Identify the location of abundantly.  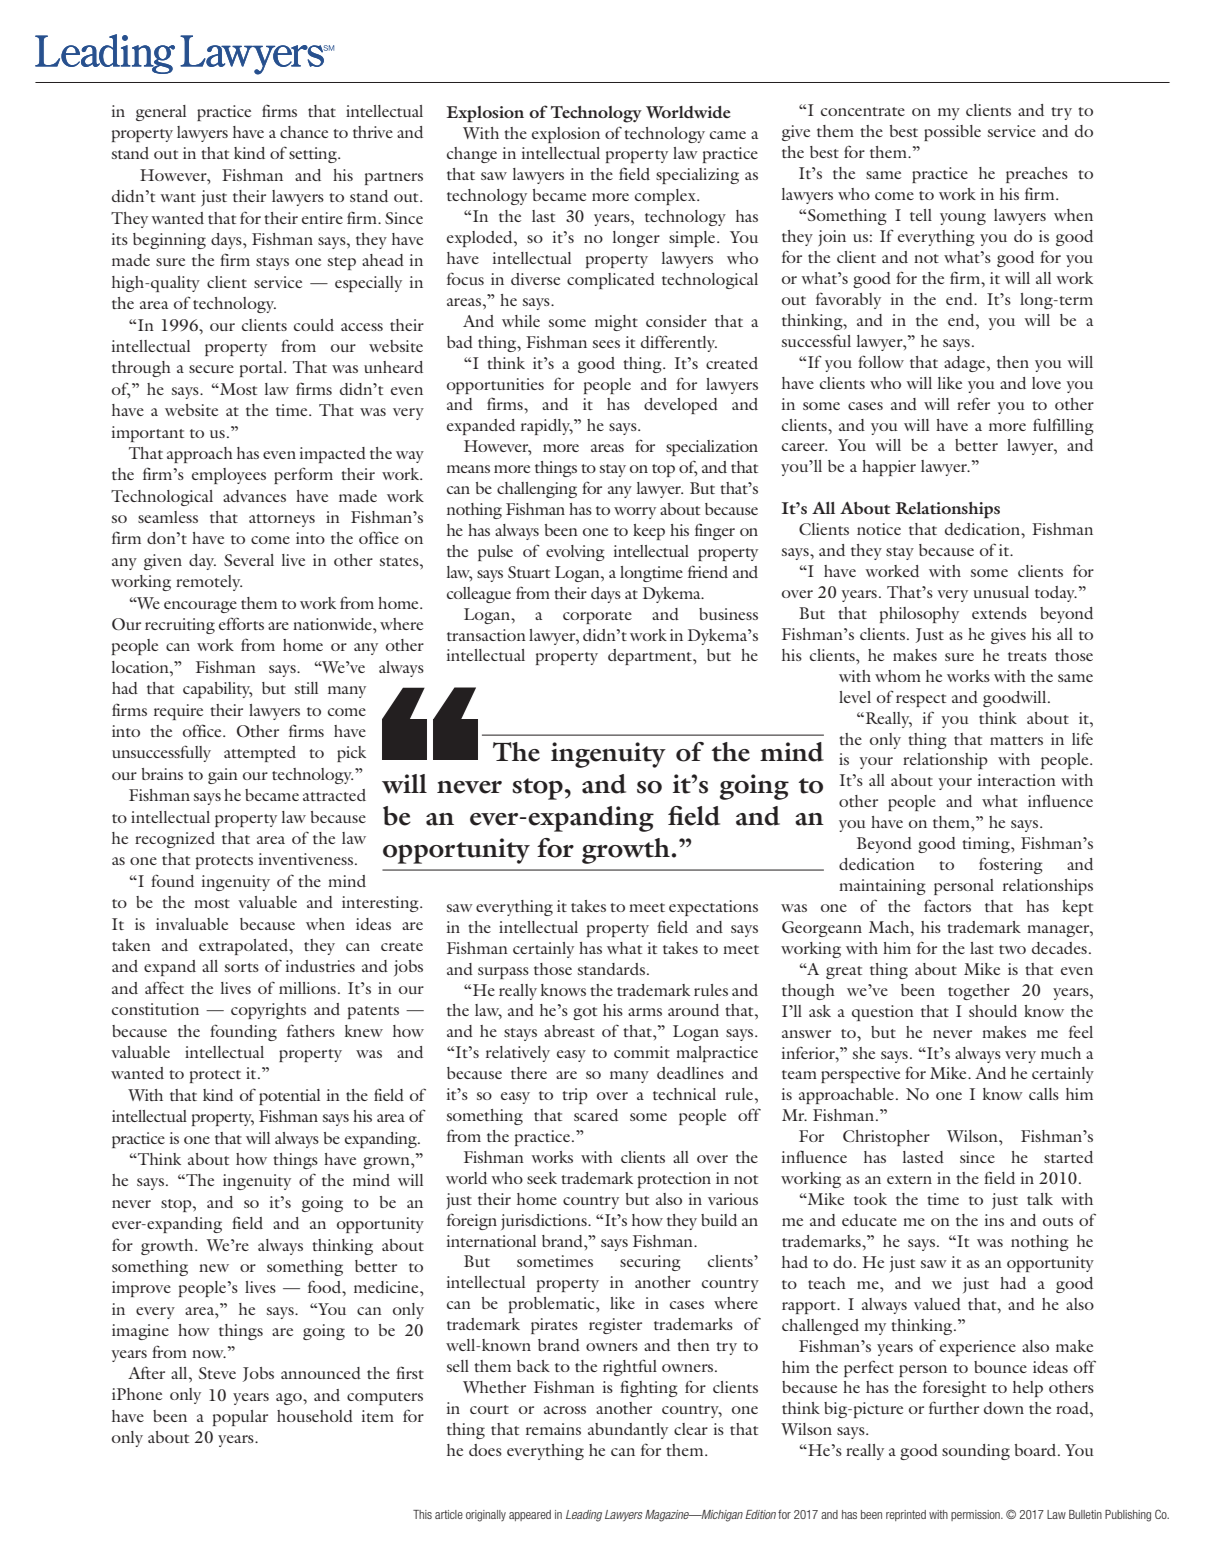
(628, 1431).
